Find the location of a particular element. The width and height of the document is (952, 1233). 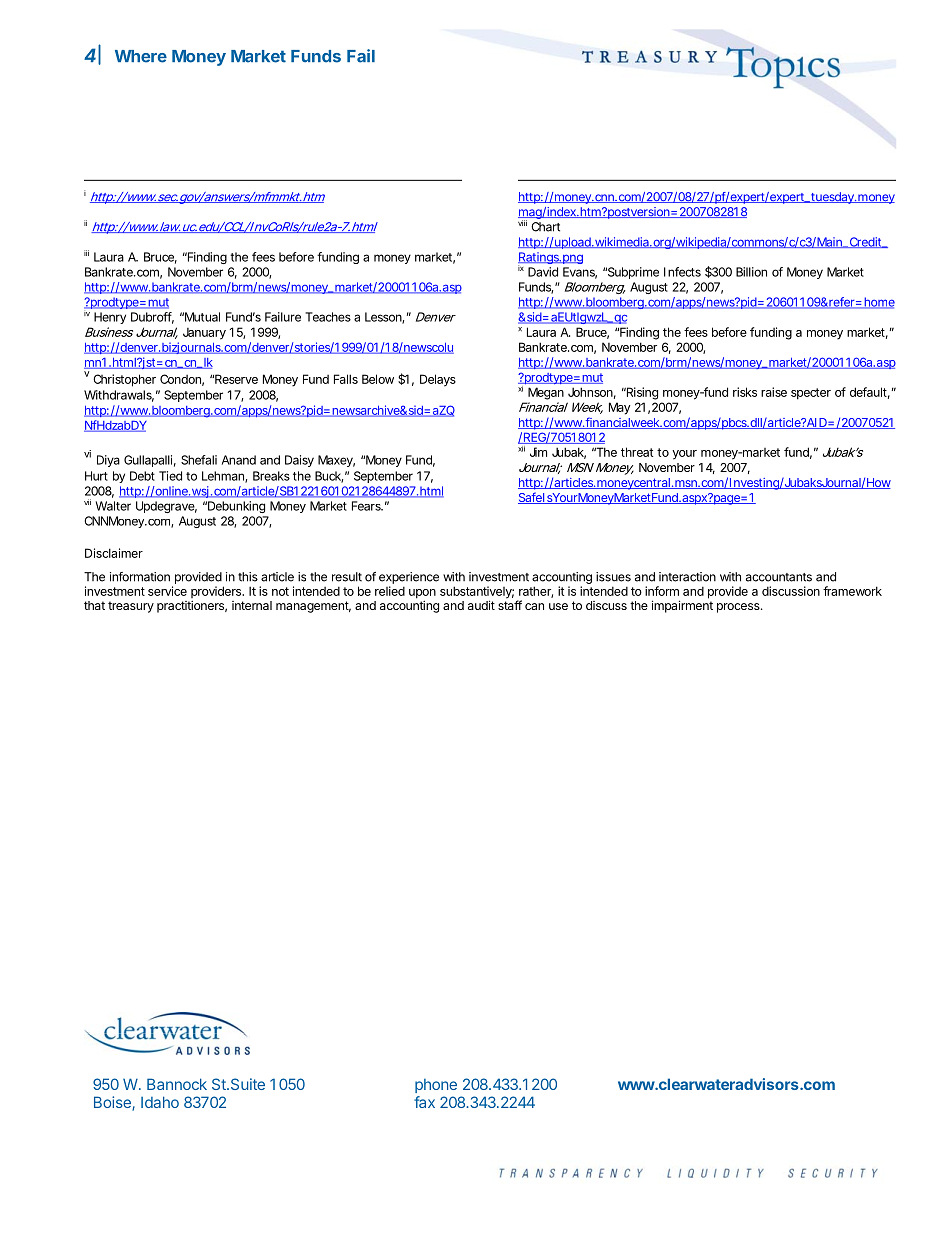

process is located at coordinates (739, 608).
